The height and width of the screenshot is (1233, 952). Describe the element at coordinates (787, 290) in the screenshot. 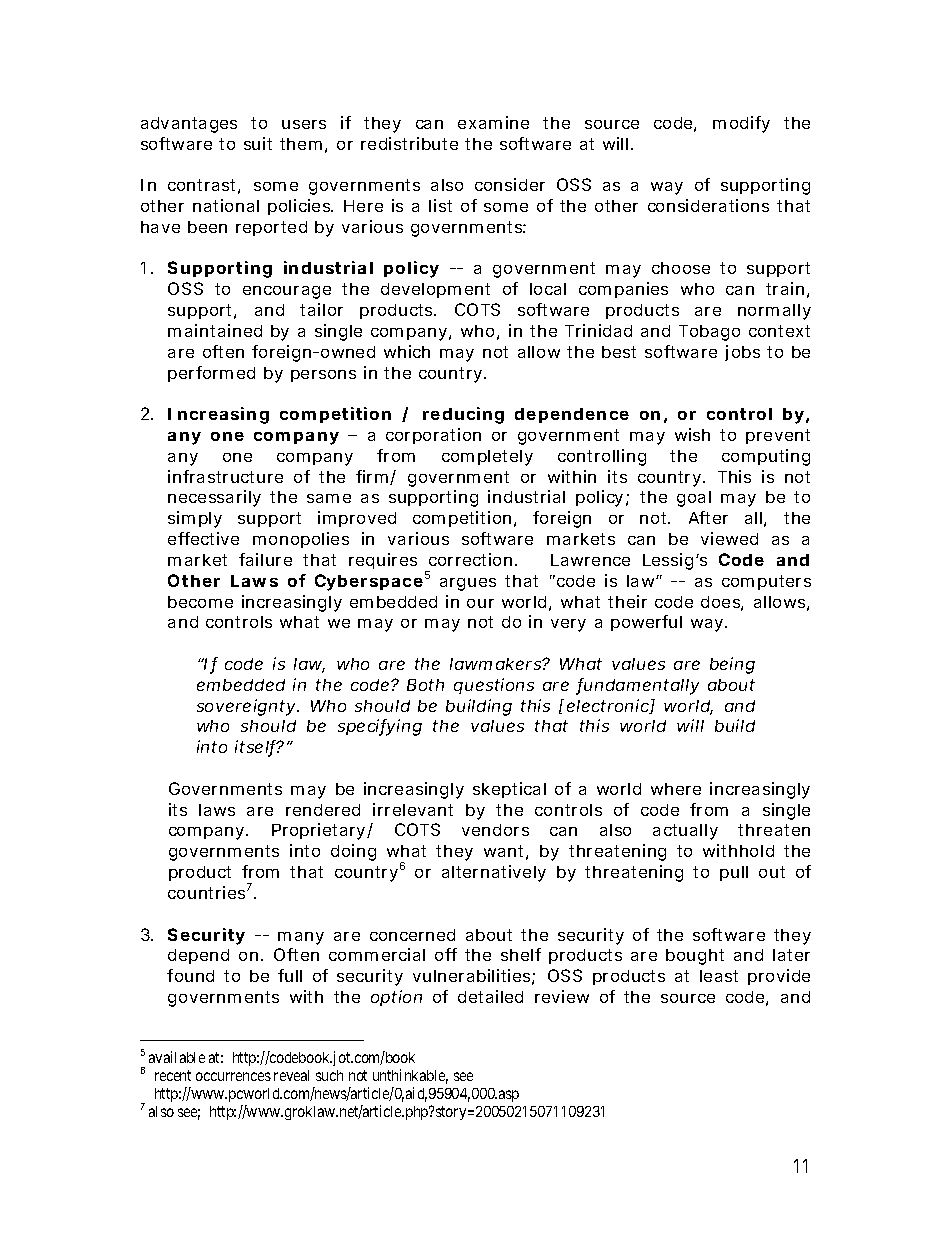

I see `train` at that location.
